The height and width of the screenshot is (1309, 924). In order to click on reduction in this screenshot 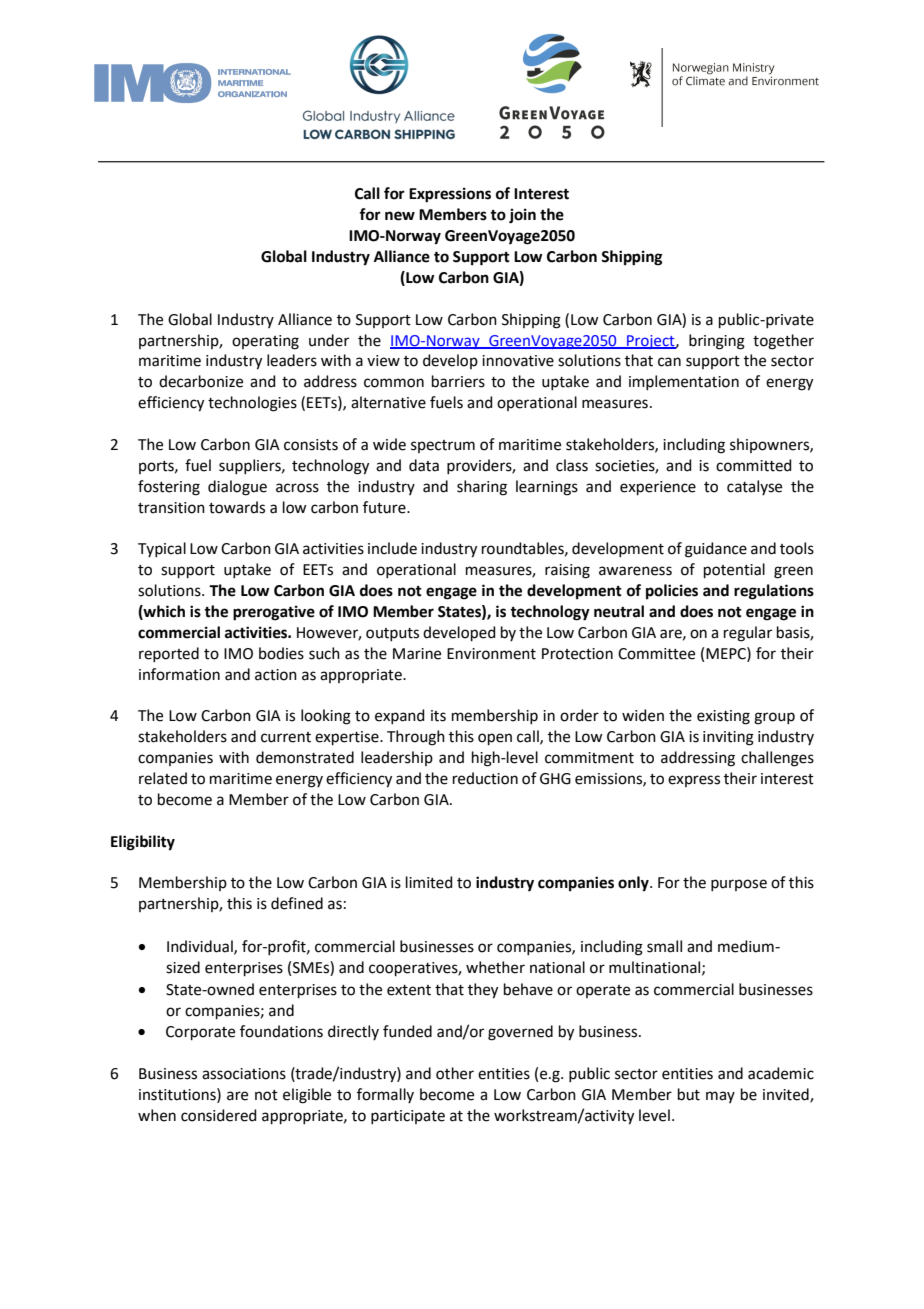, I will do `click(485, 778)`.
